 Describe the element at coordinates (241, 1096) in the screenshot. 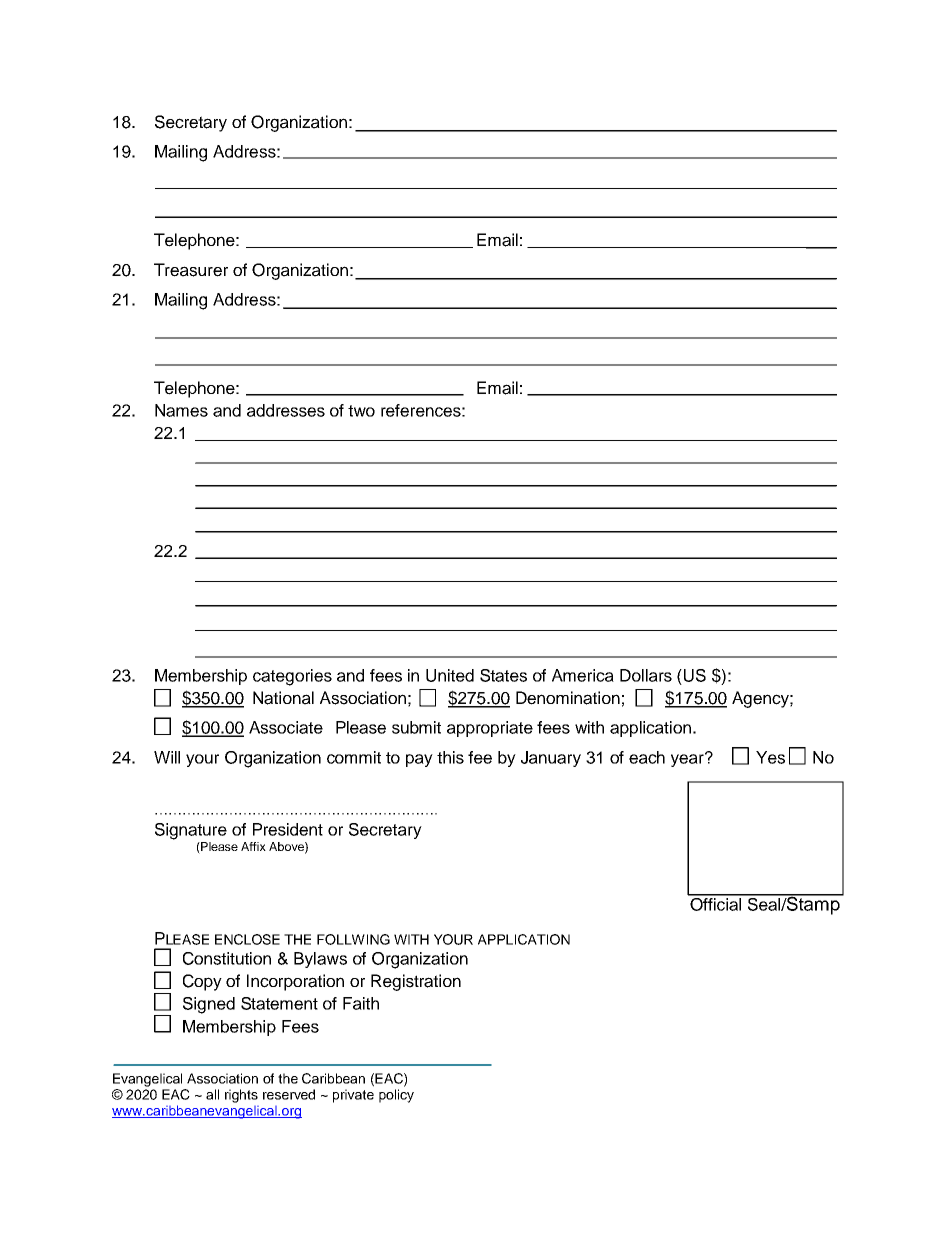

I see `rights` at that location.
